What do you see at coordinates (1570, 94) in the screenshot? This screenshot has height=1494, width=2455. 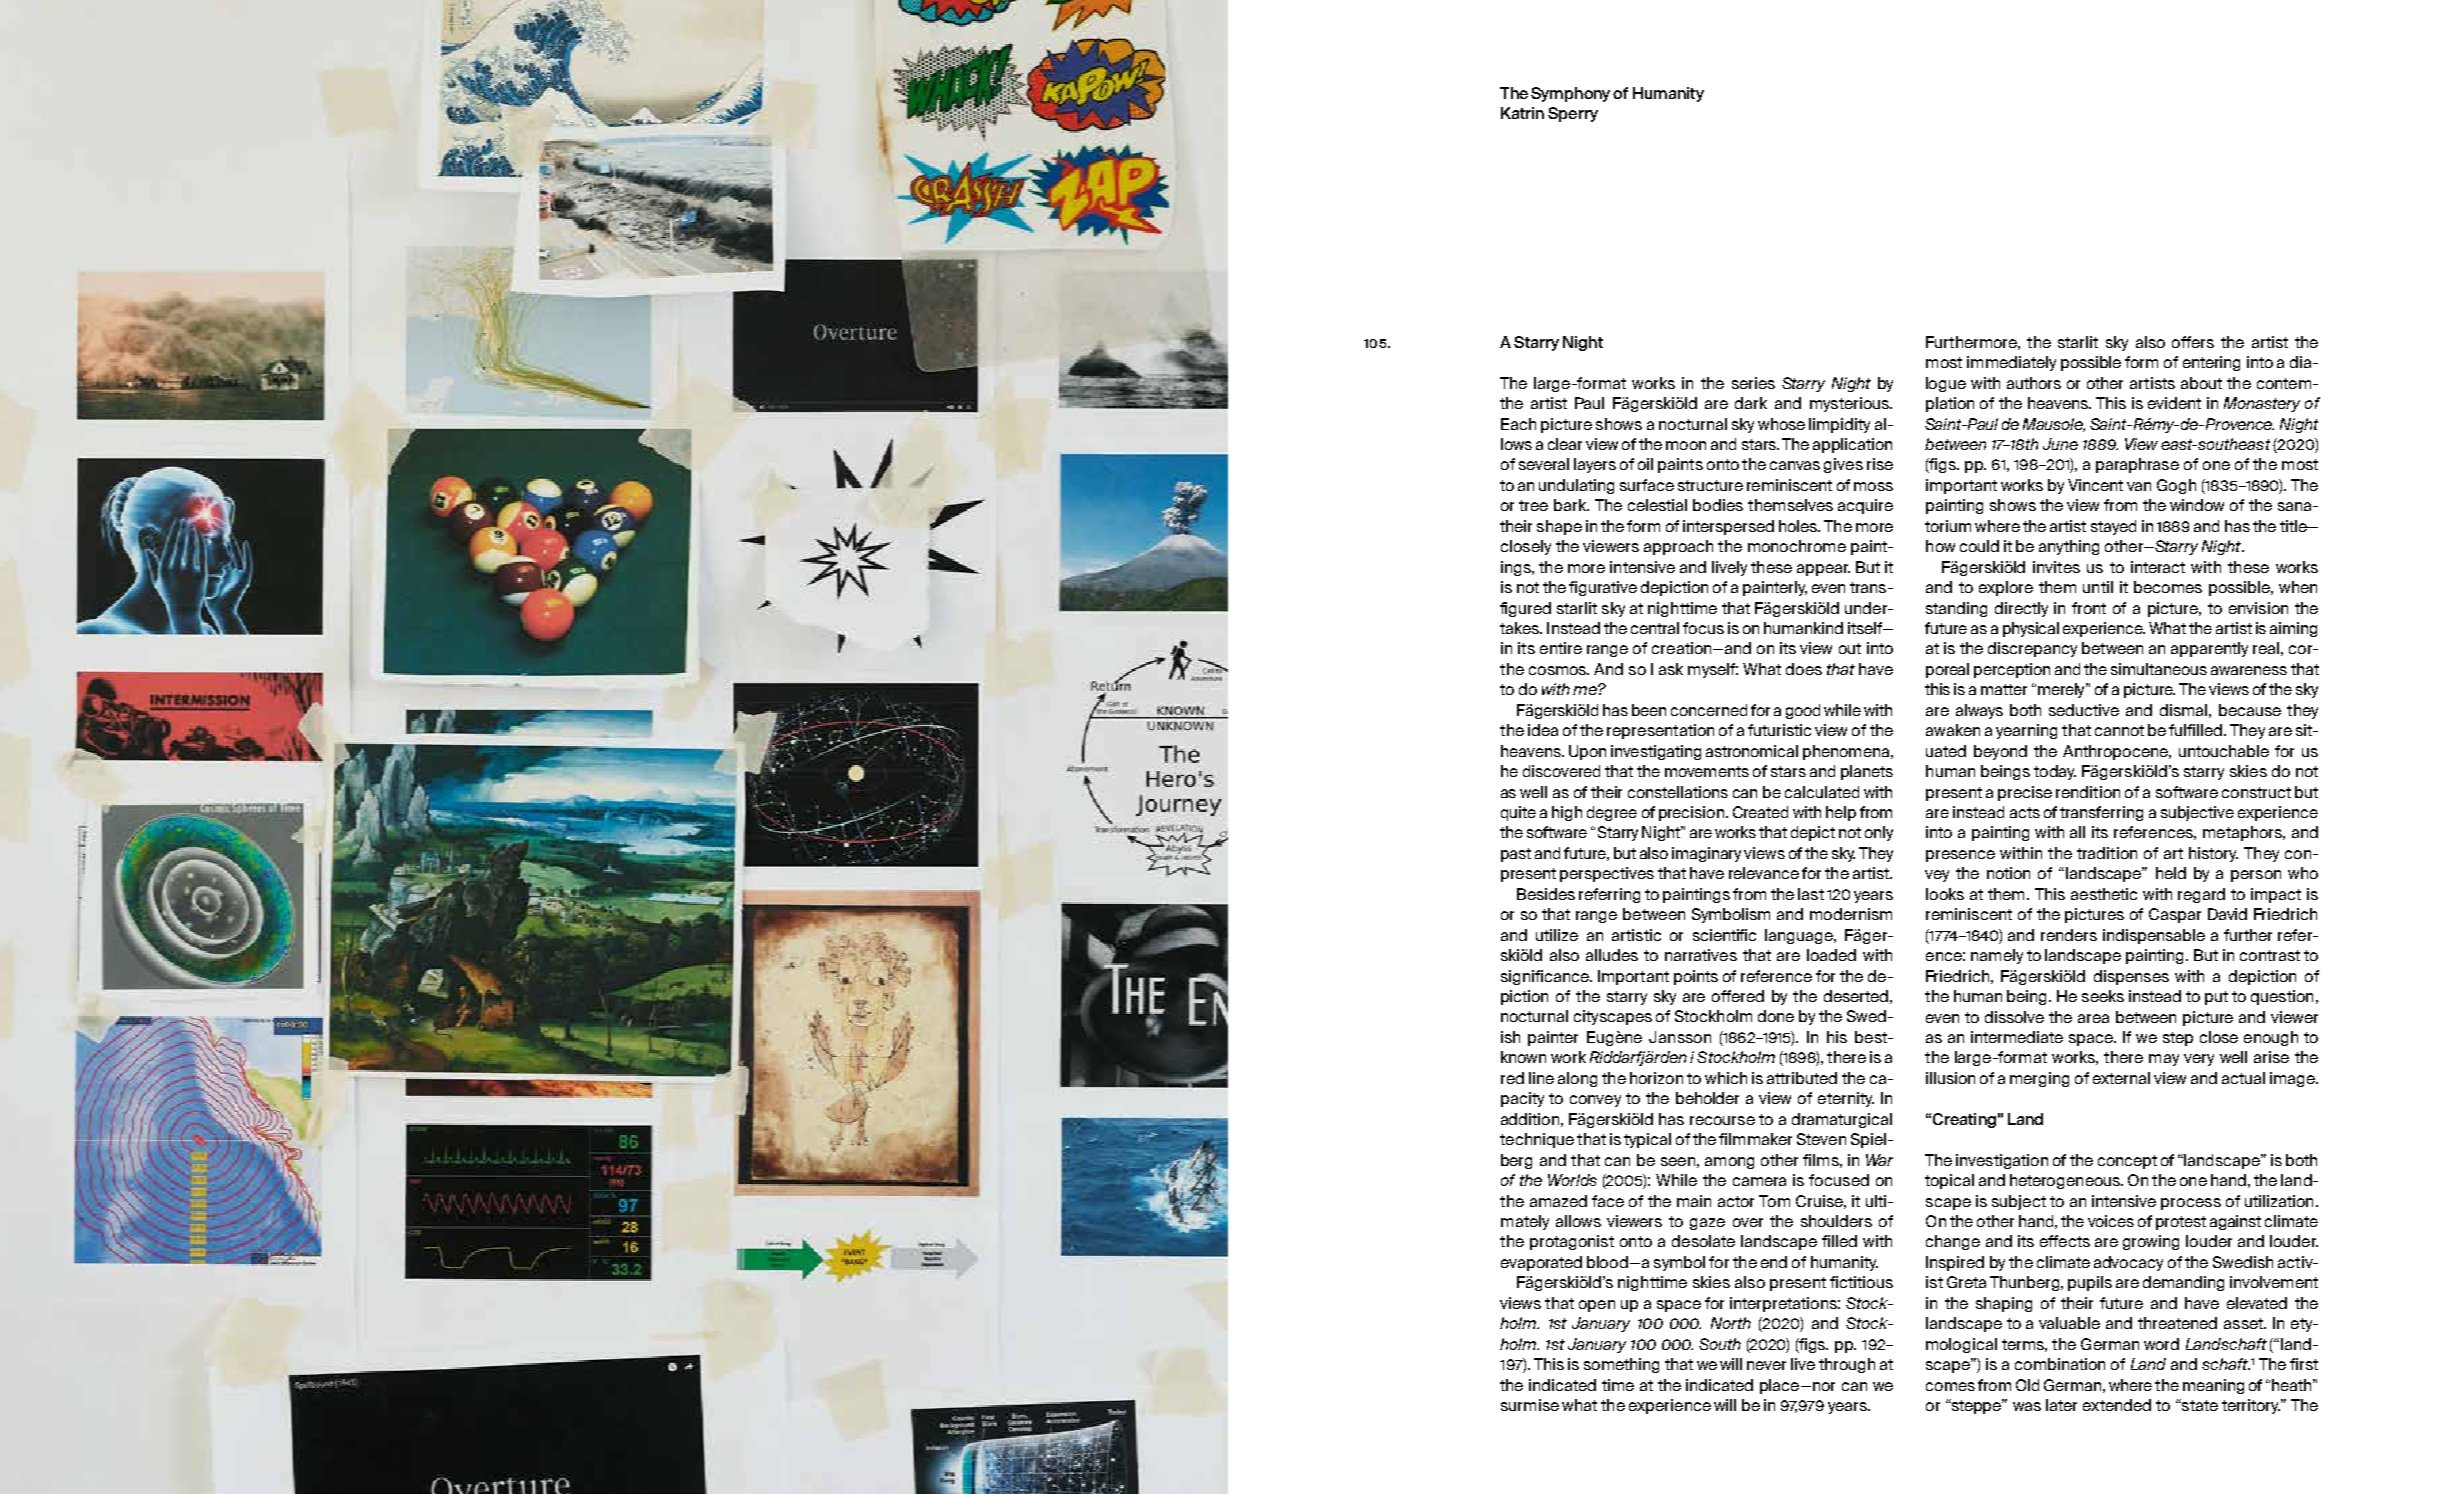 I see `Symphony` at bounding box center [1570, 94].
